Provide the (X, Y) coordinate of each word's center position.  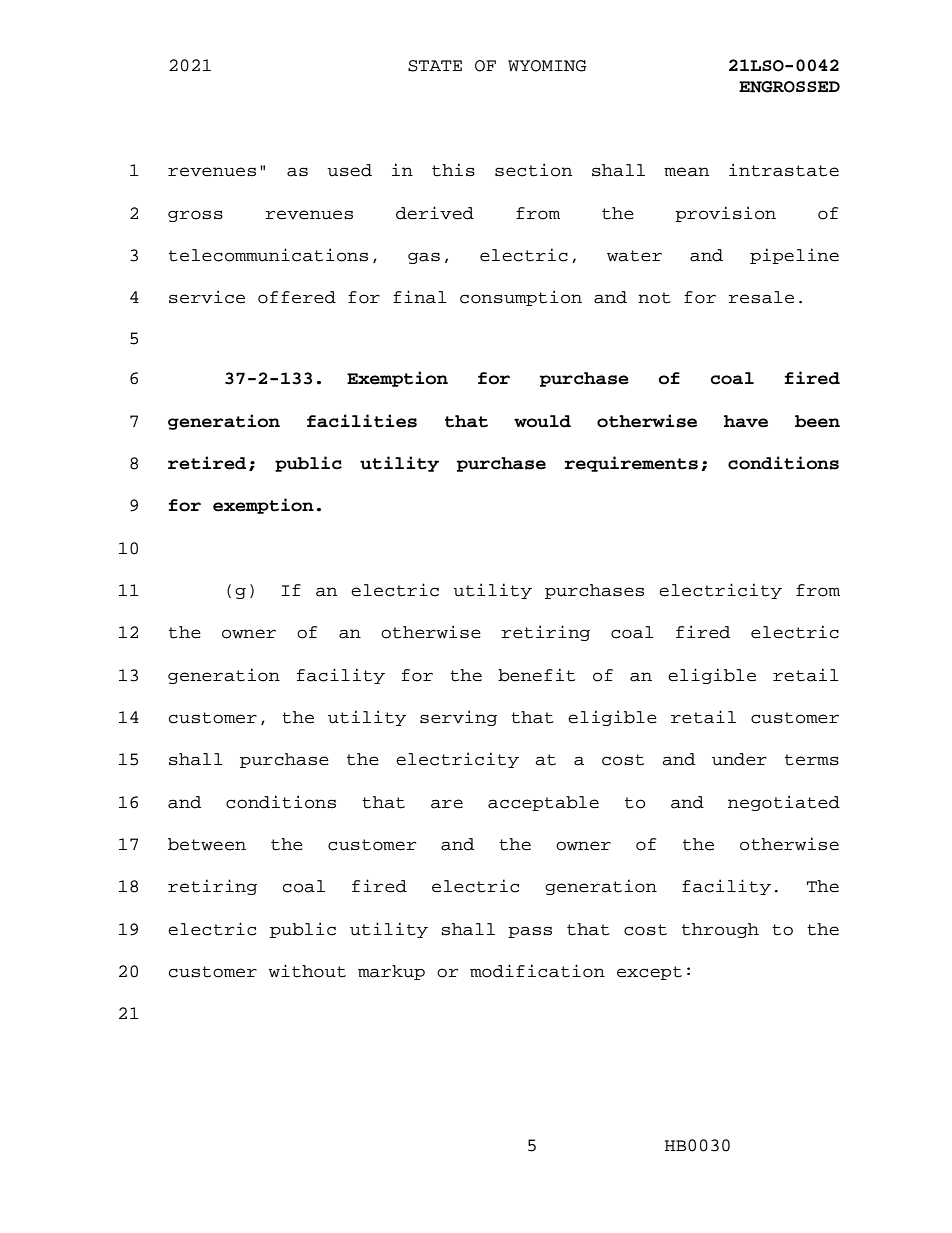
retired (207, 463)
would (542, 421)
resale (761, 297)
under (739, 759)
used (349, 170)
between (207, 844)
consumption (521, 298)
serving (458, 718)
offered (297, 297)
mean (686, 172)
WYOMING (547, 66)
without (307, 971)
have (746, 421)
